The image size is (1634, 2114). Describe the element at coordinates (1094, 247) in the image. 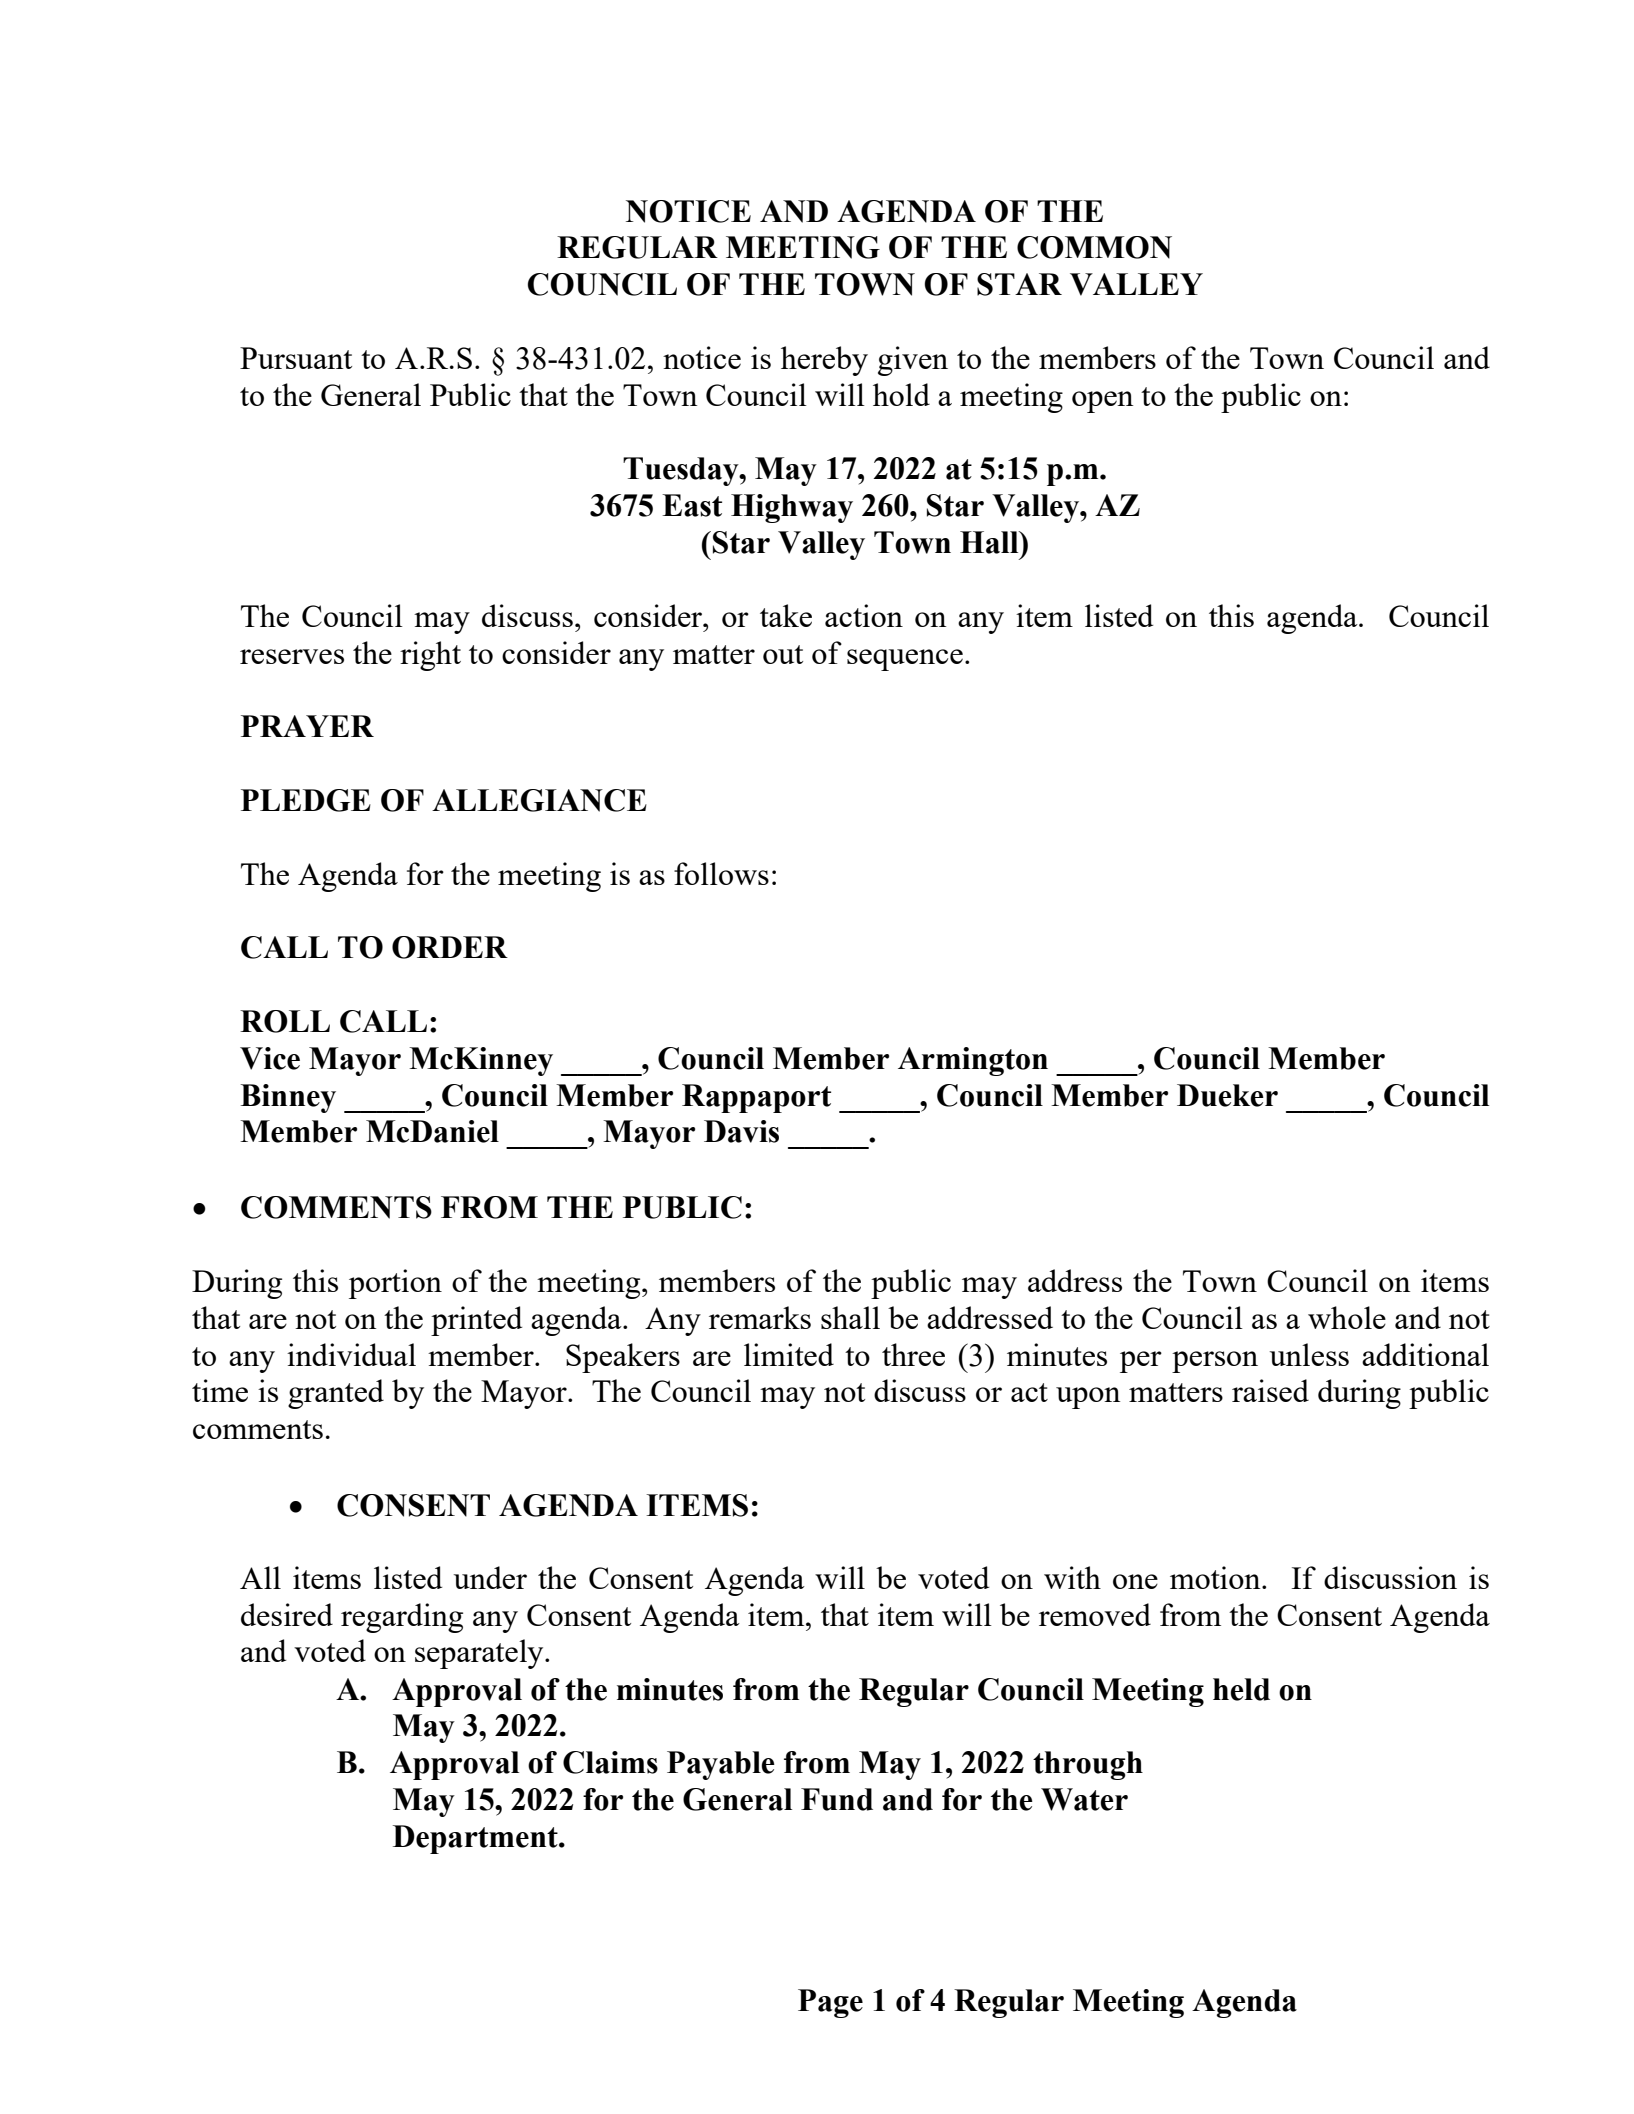

I see `COMMON` at that location.
